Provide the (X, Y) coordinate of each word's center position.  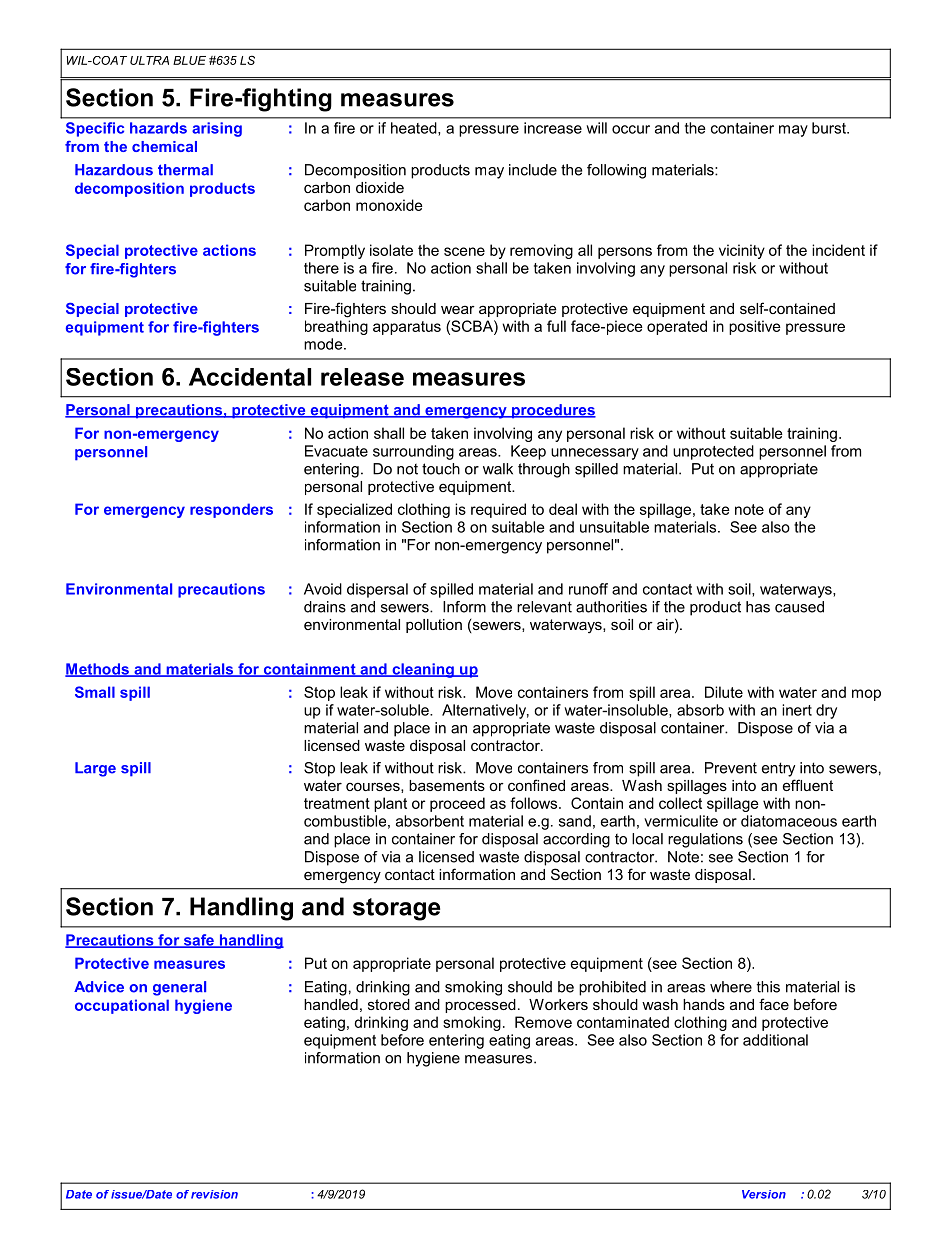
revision (214, 1194)
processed (480, 1006)
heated (415, 129)
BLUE (189, 60)
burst (830, 128)
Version (764, 1194)
